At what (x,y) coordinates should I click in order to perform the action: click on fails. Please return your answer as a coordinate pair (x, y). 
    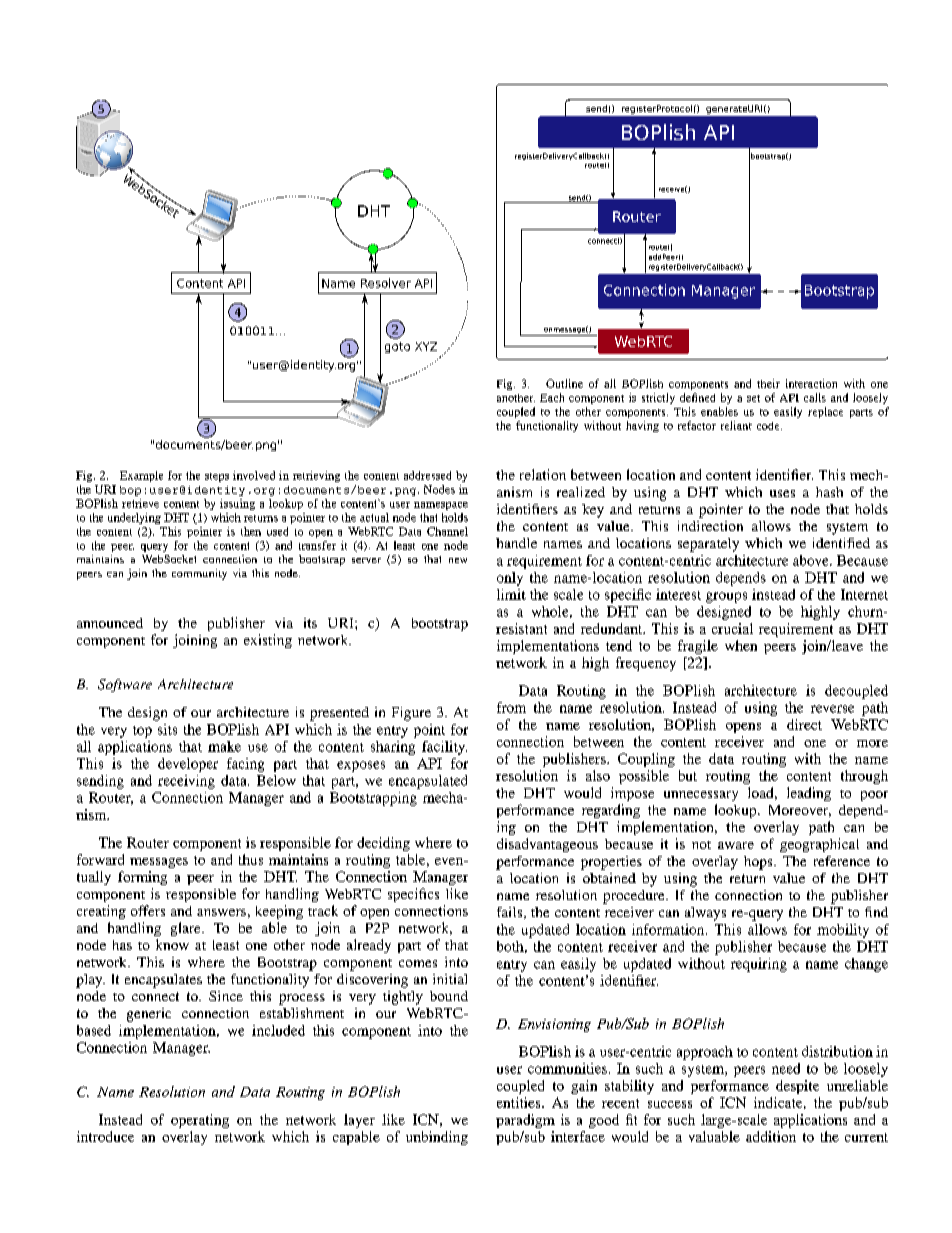
    Looking at the image, I should click on (511, 913).
